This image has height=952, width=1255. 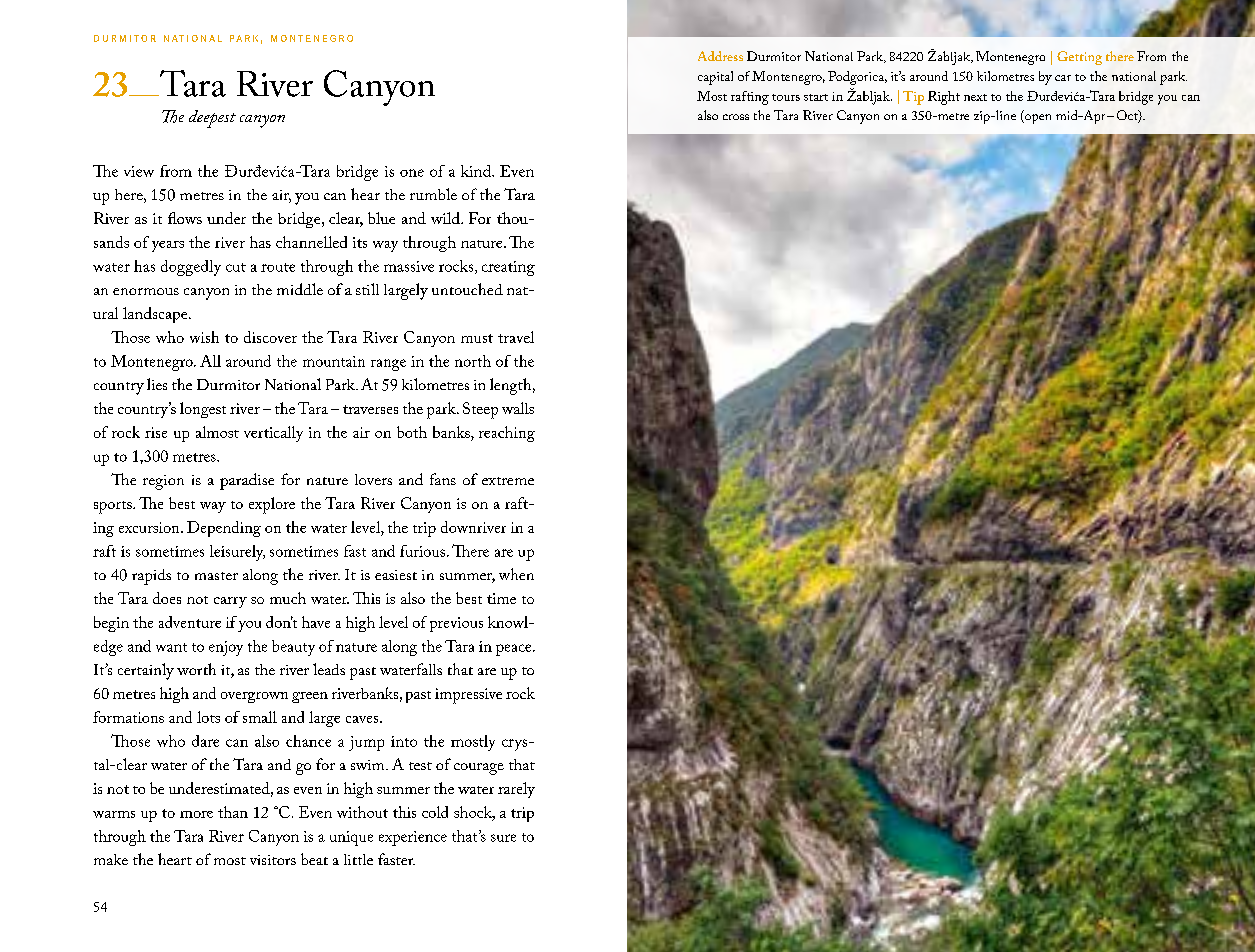 I want to click on extreme, so click(x=508, y=481).
